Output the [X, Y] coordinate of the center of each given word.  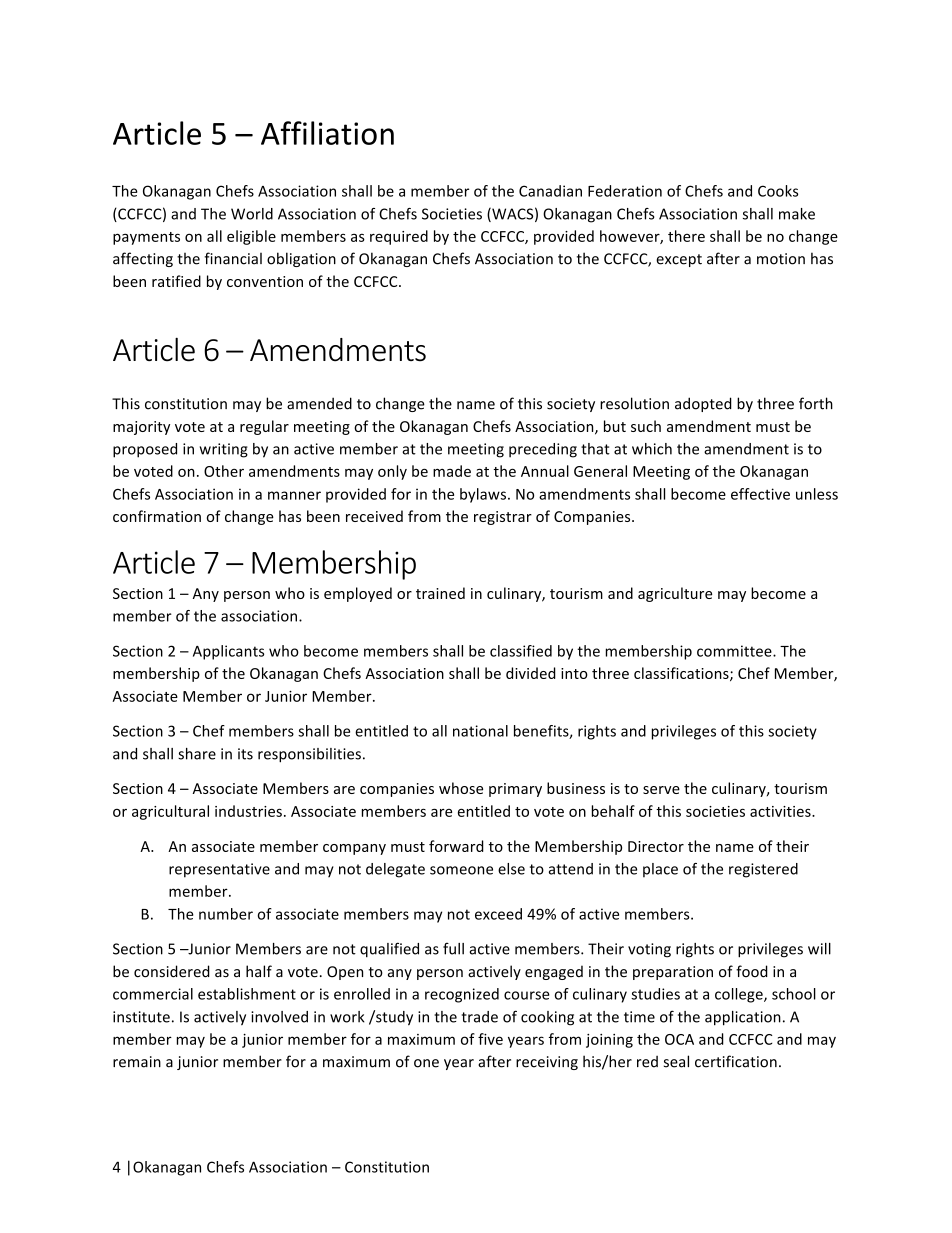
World [252, 214]
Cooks [778, 191]
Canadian [550, 191]
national [480, 731]
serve [661, 790]
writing [224, 450]
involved [279, 1017]
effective [760, 494]
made [452, 471]
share [197, 754]
